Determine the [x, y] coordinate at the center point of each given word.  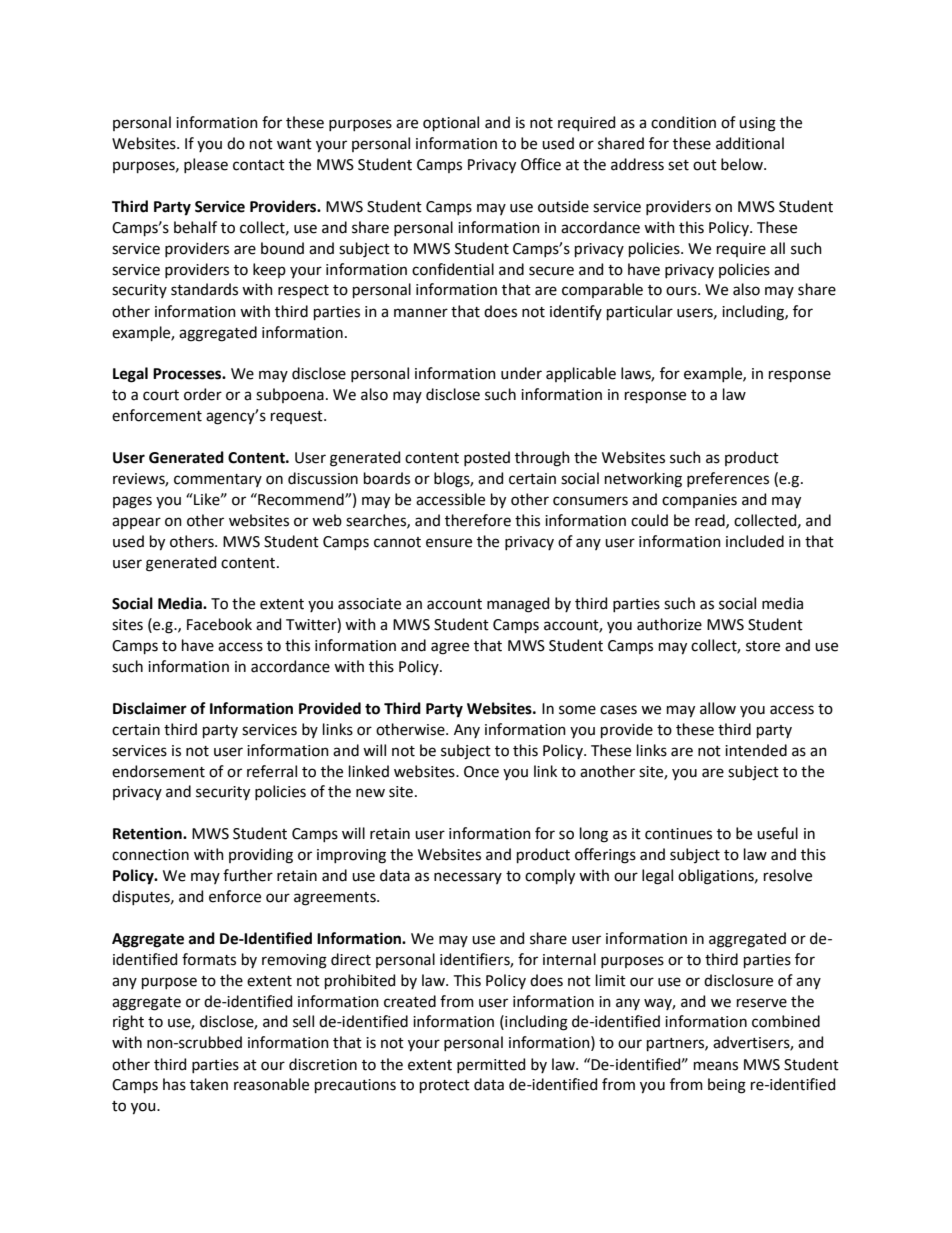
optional [451, 123]
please [206, 165]
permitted [491, 1065]
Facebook [219, 624]
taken [209, 1084]
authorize [669, 624]
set [678, 165]
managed [518, 605]
